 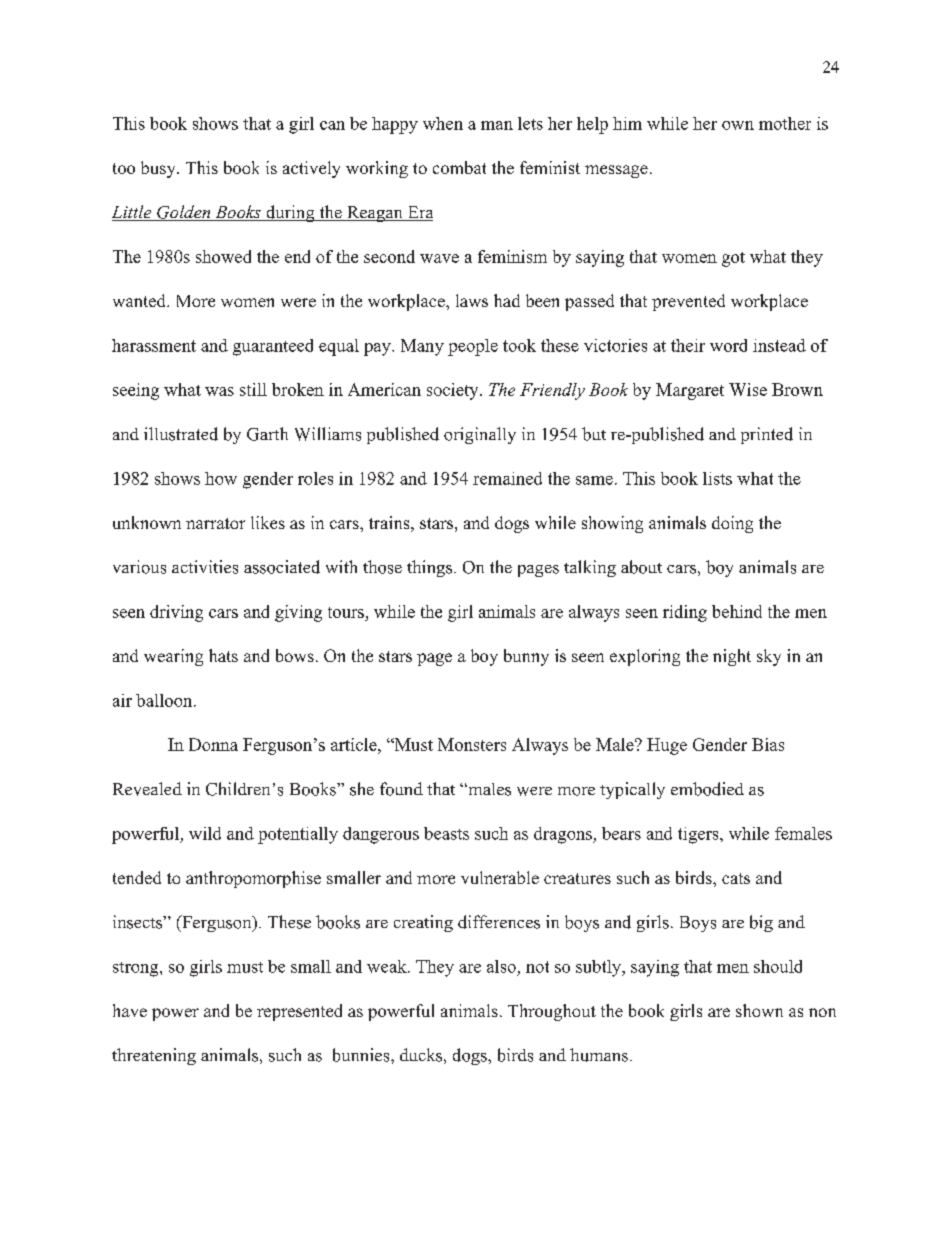 I want to click on Wise, so click(x=748, y=389).
